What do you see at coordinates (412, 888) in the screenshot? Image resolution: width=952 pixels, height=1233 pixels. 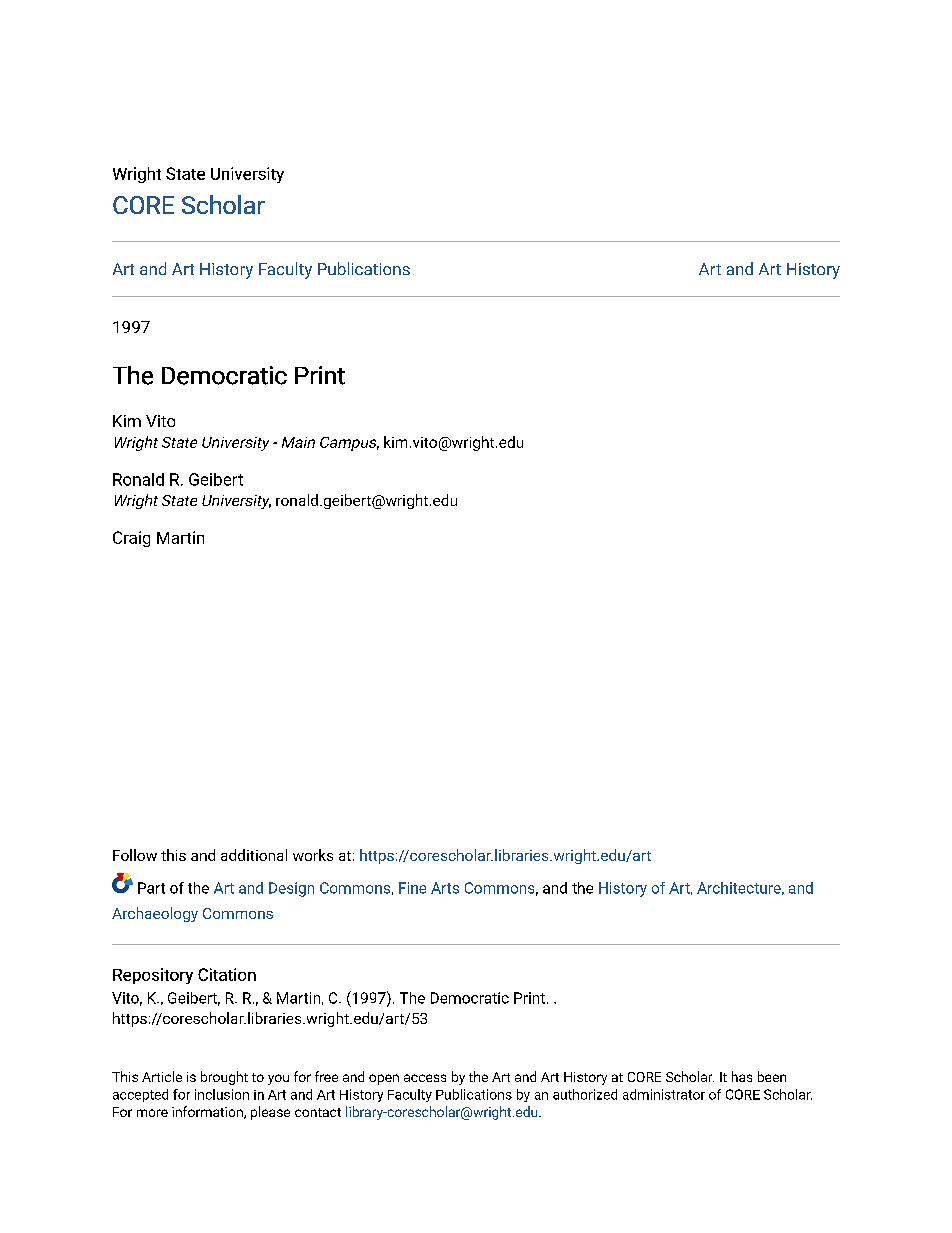 I see `Fine` at bounding box center [412, 888].
